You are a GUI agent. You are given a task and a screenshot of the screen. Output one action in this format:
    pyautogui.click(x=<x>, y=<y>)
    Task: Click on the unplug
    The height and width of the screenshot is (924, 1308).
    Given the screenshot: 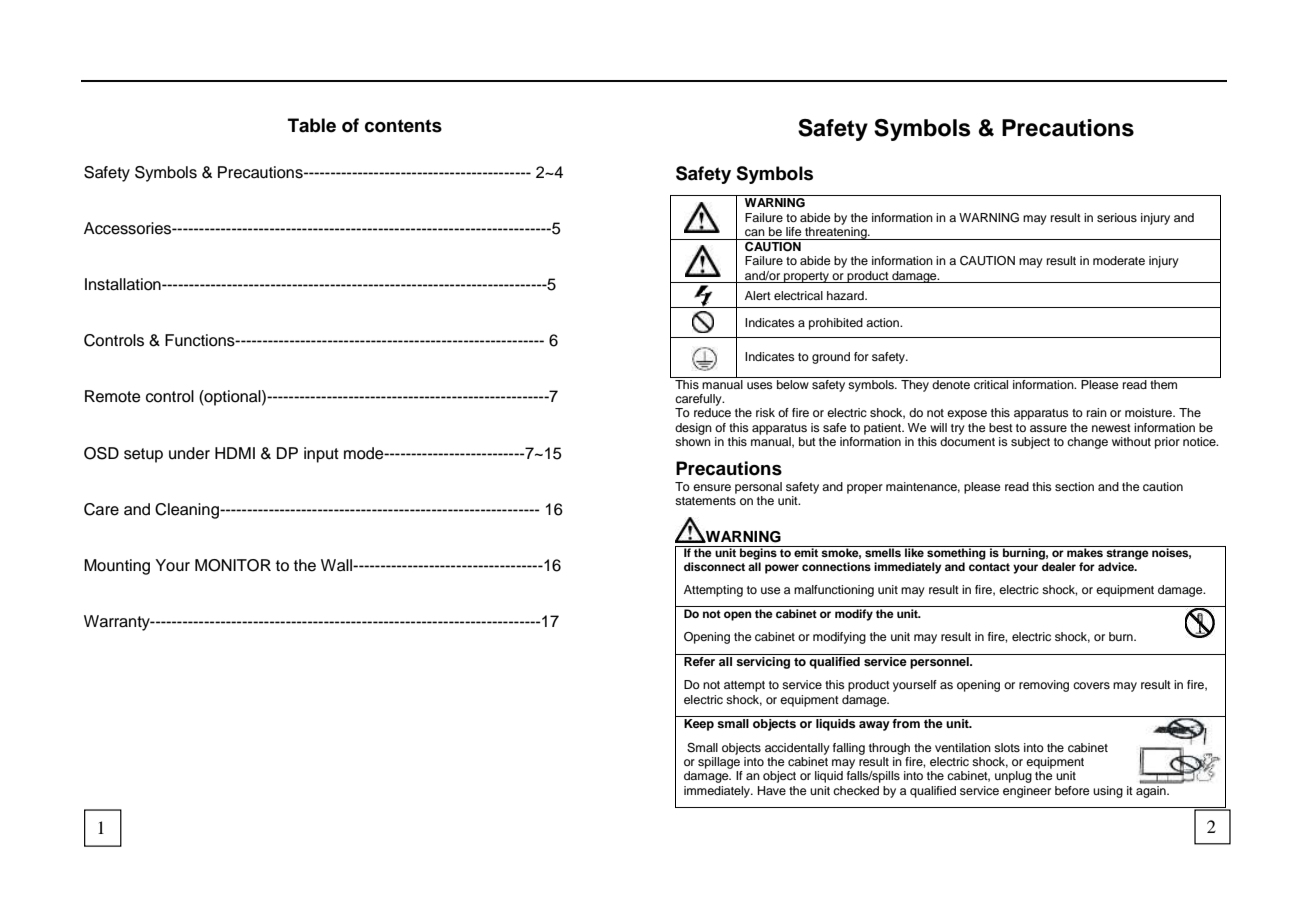 What is the action you would take?
    pyautogui.click(x=1013, y=777)
